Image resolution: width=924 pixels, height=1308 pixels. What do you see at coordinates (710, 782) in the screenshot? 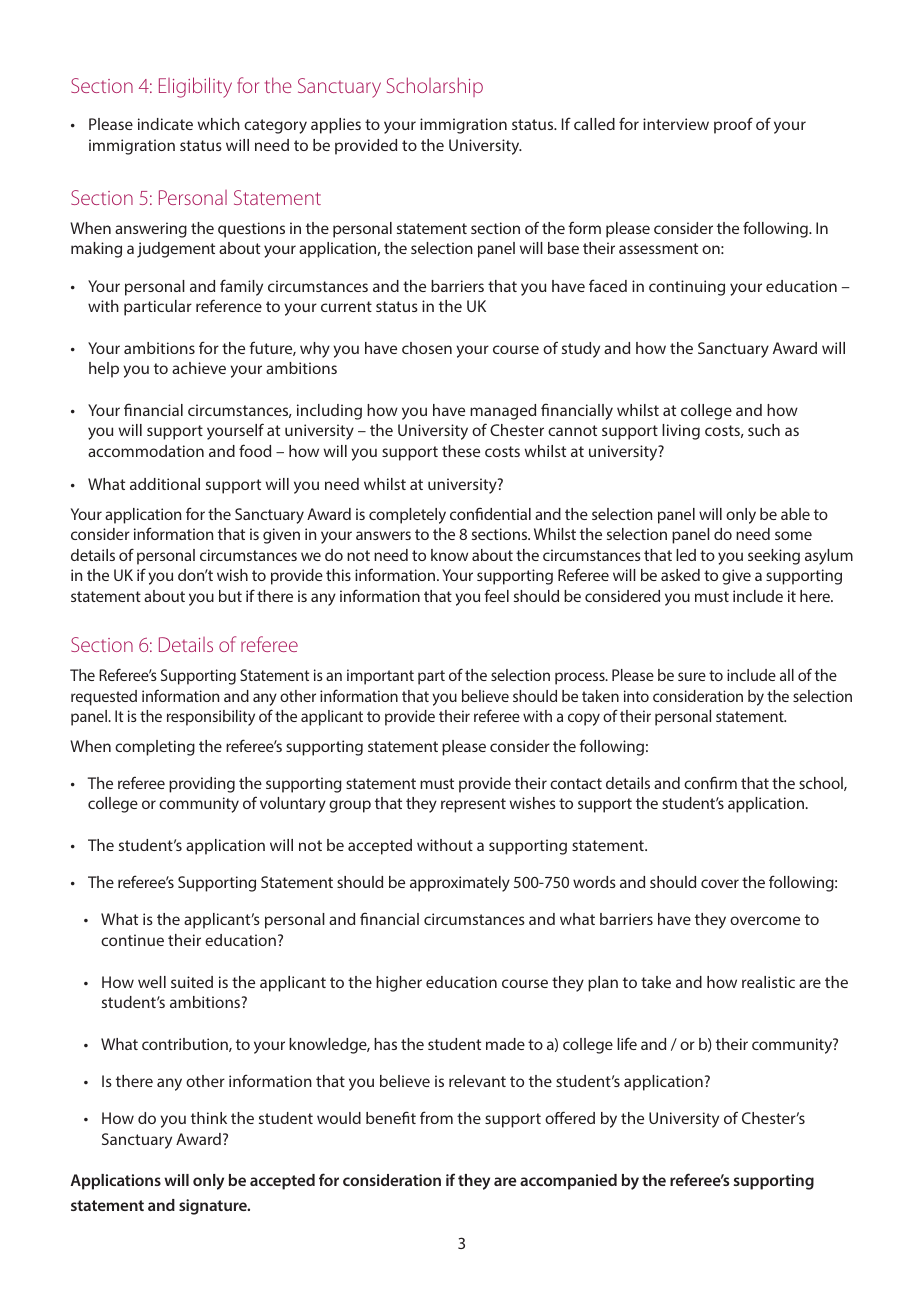
I see `confirm` at bounding box center [710, 782].
